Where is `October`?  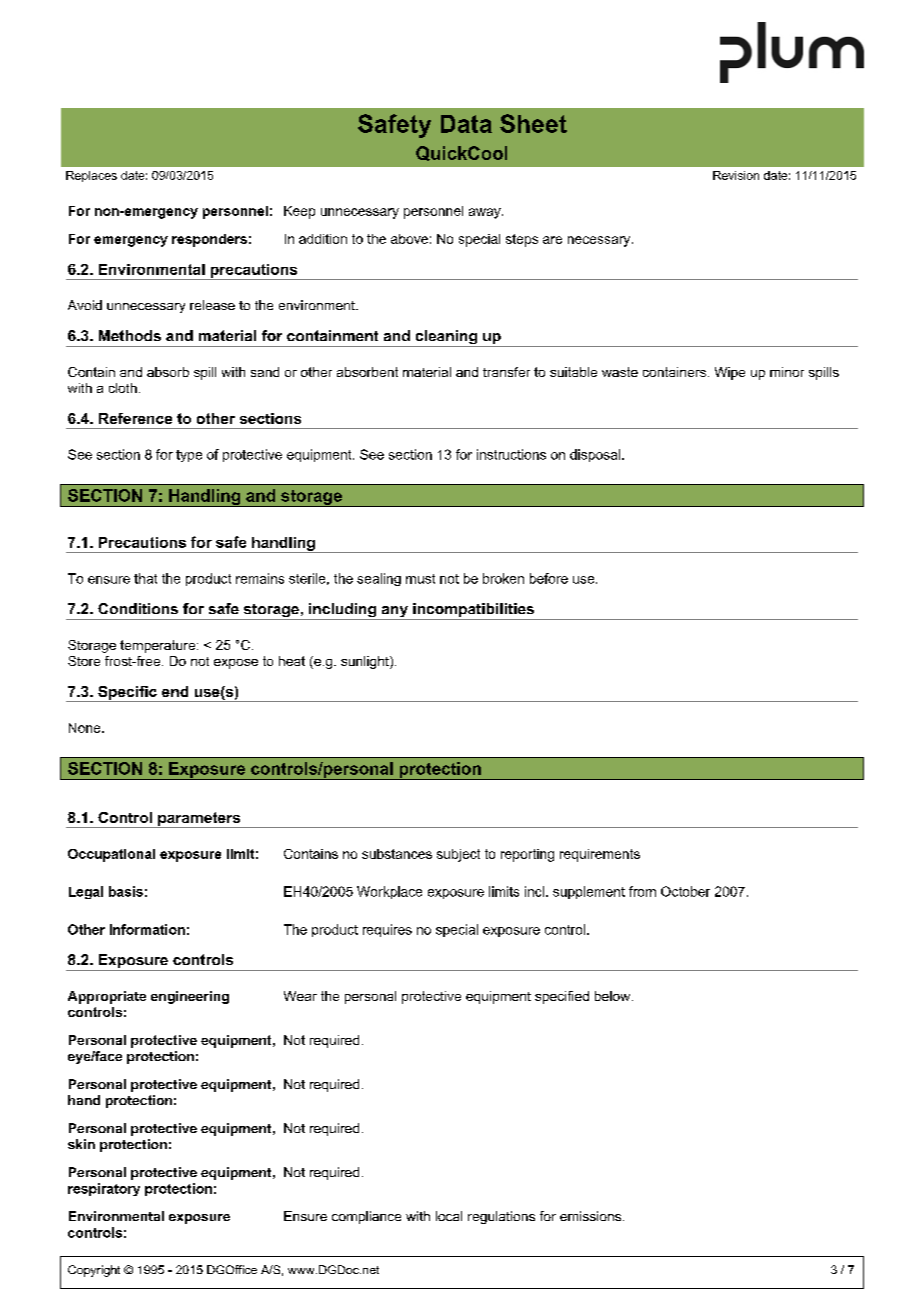
October is located at coordinates (685, 891).
